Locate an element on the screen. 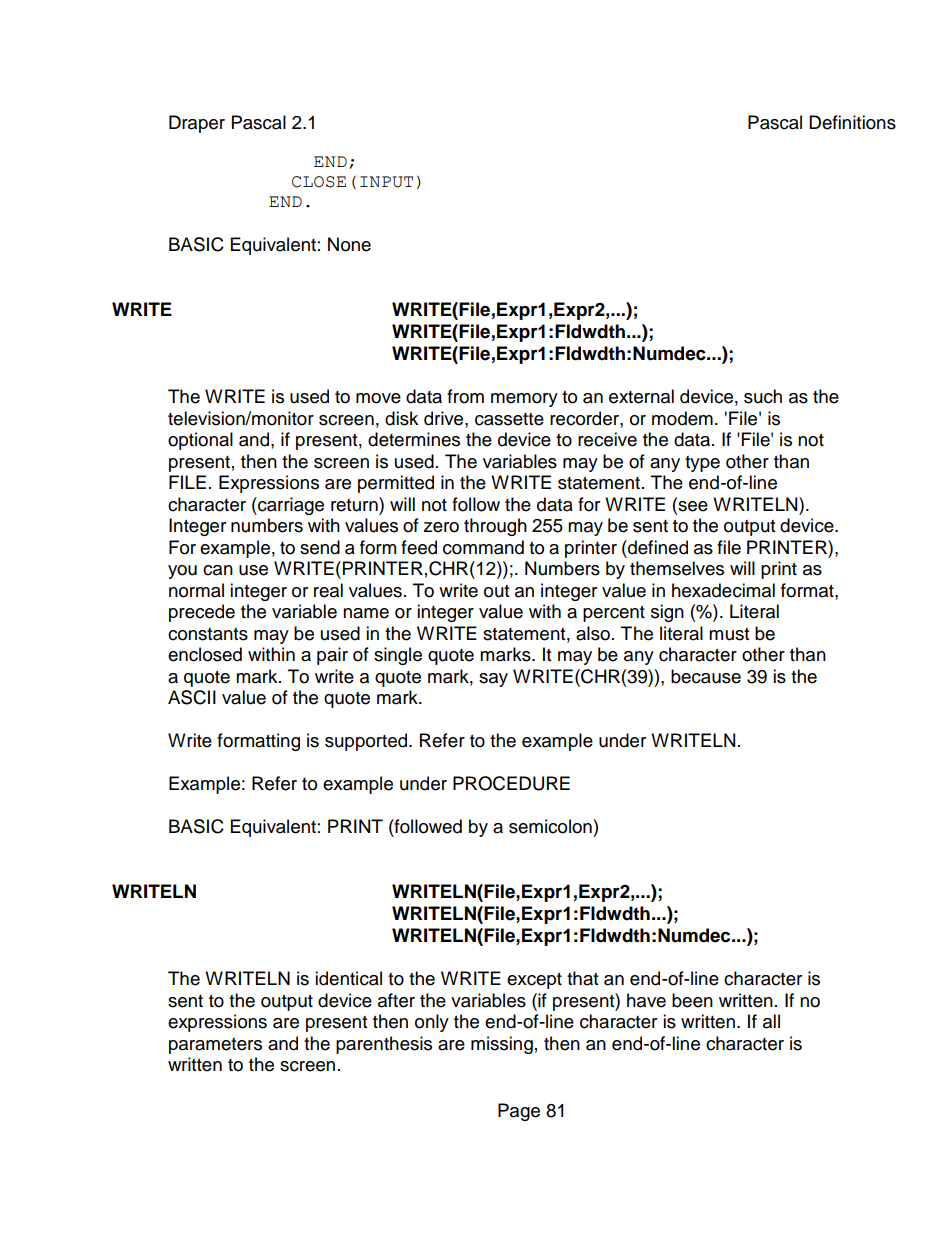  Draper is located at coordinates (197, 124).
